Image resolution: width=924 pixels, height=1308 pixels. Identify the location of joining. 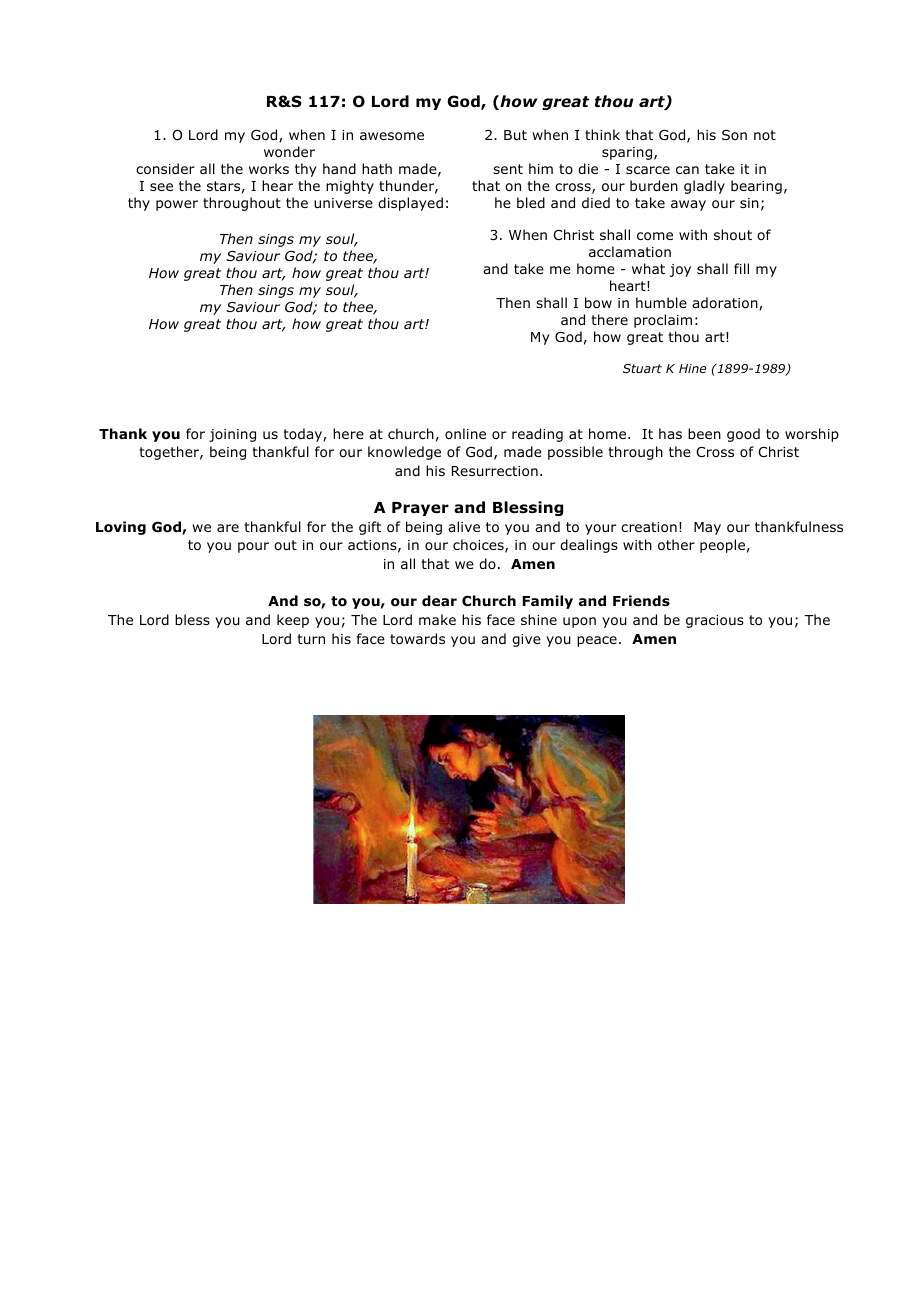
(232, 435).
